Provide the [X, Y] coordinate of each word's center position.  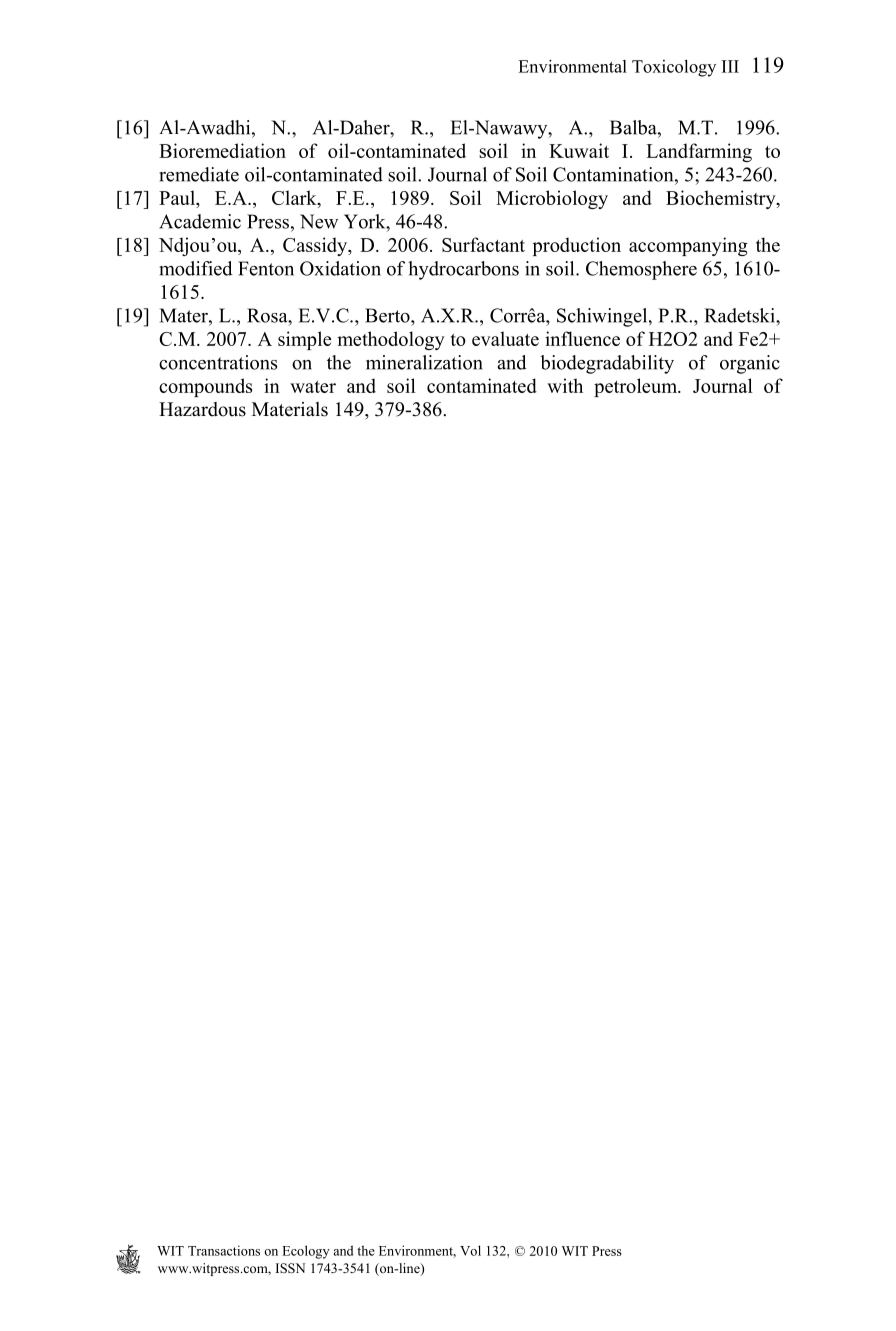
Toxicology [674, 68]
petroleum [636, 387]
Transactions [224, 1250]
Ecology [306, 1252]
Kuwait [579, 150]
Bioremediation [222, 150]
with [565, 385]
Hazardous [202, 409]
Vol [470, 1250]
